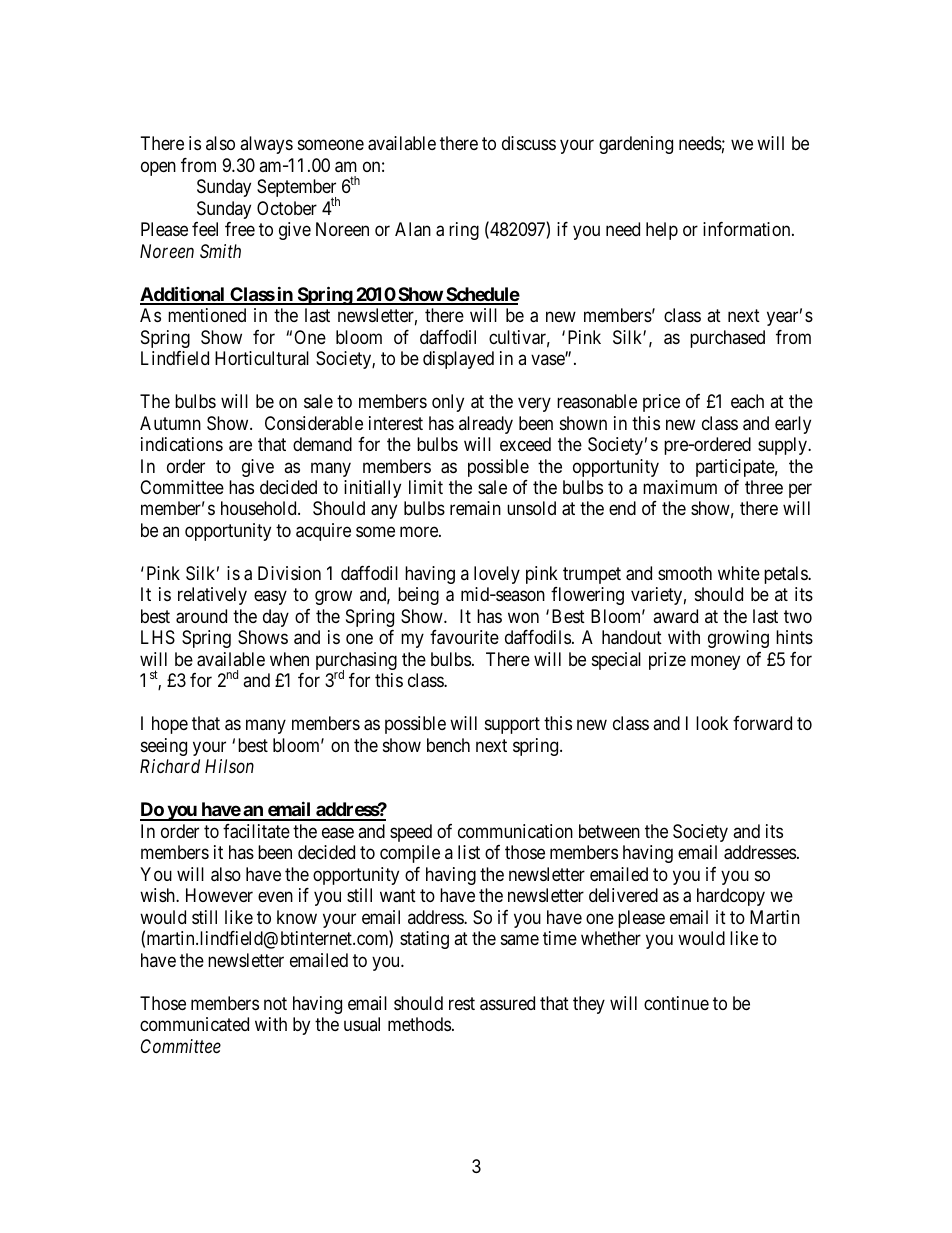 The image size is (952, 1233). Describe the element at coordinates (507, 1003) in the page. I see `assured` at that location.
